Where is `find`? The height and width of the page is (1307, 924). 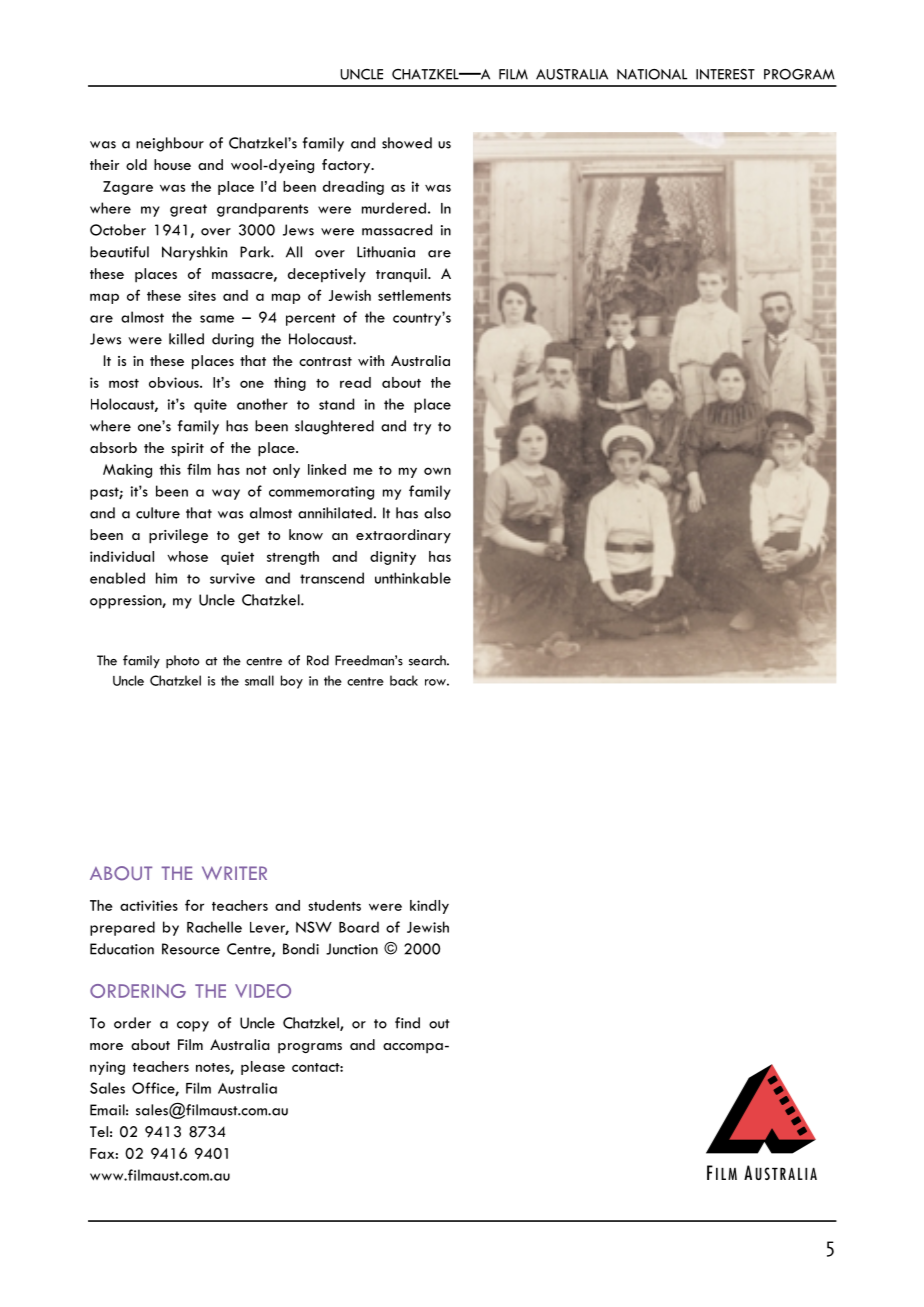
find is located at coordinates (407, 1023).
